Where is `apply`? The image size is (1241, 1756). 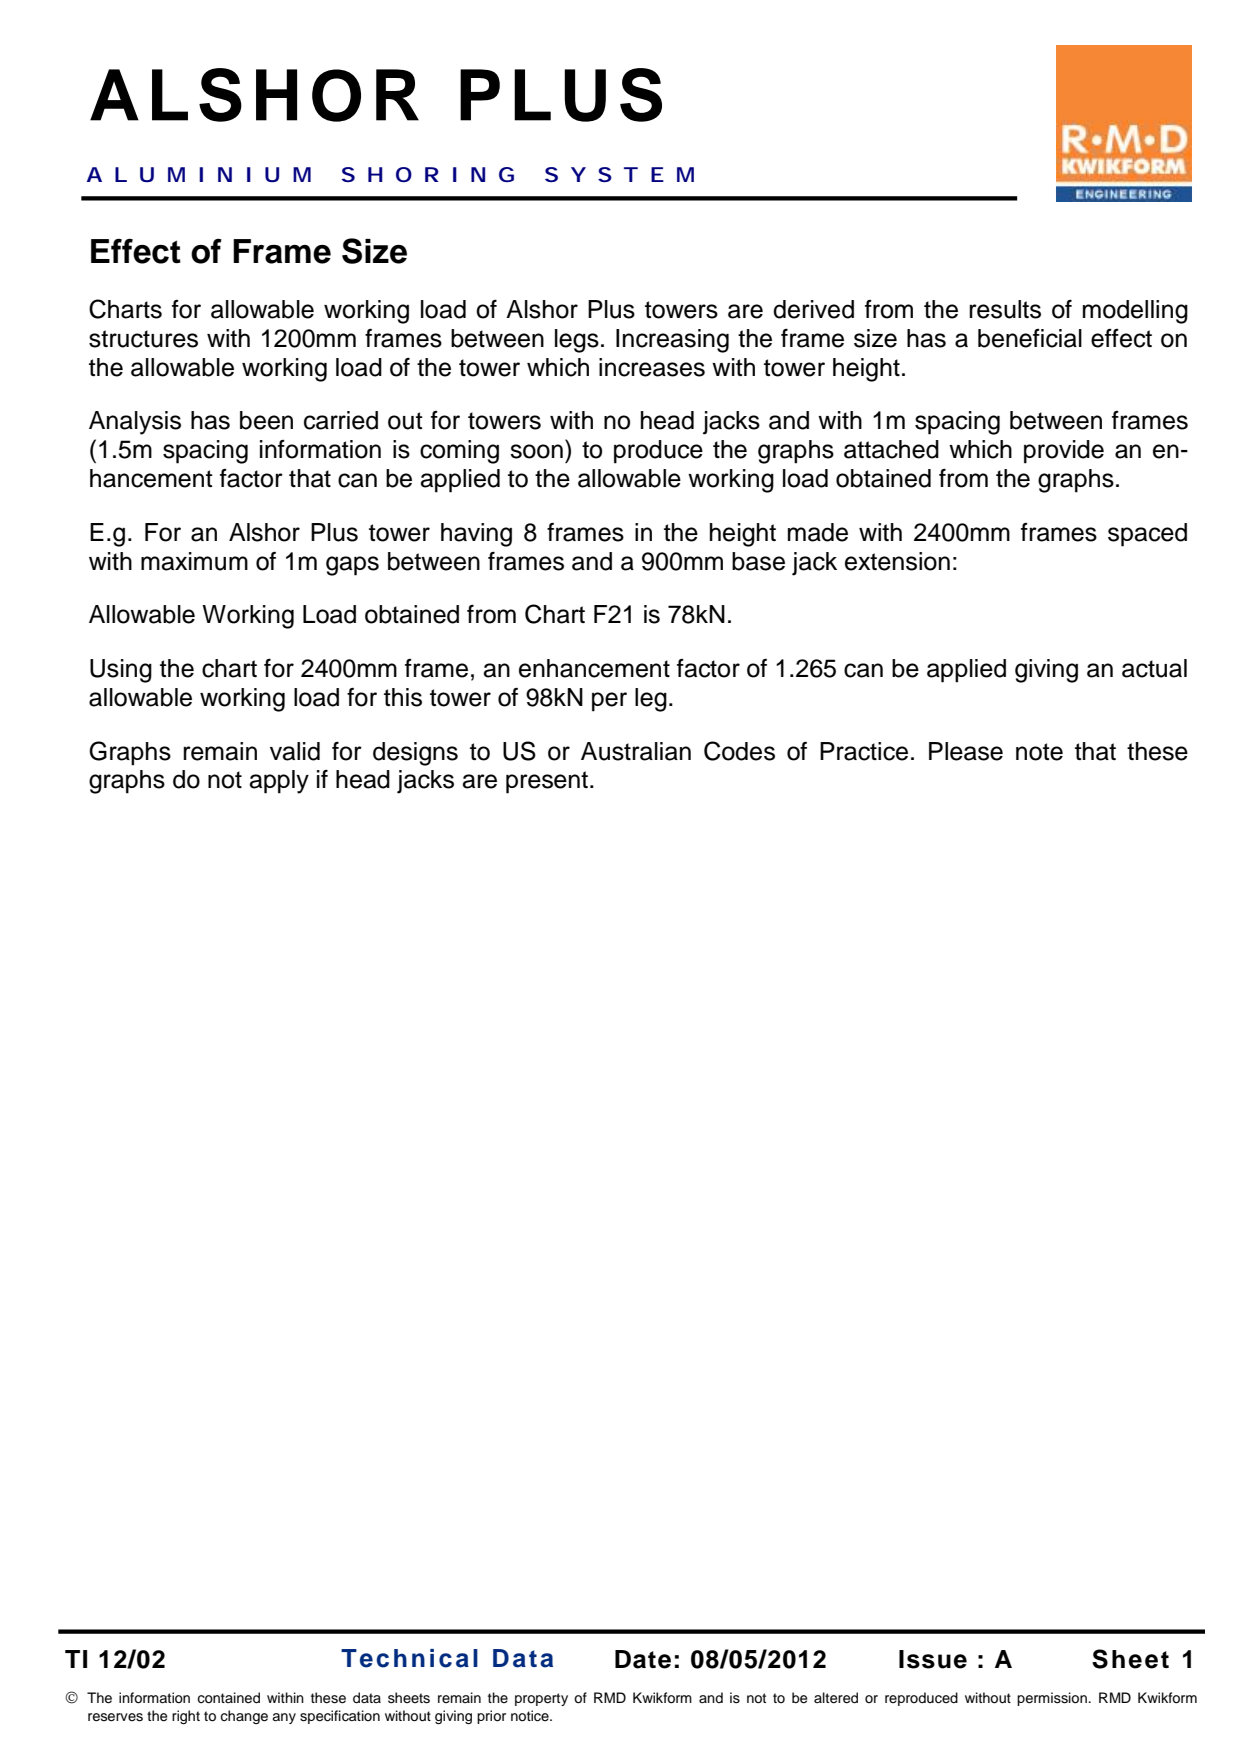
apply is located at coordinates (279, 782).
